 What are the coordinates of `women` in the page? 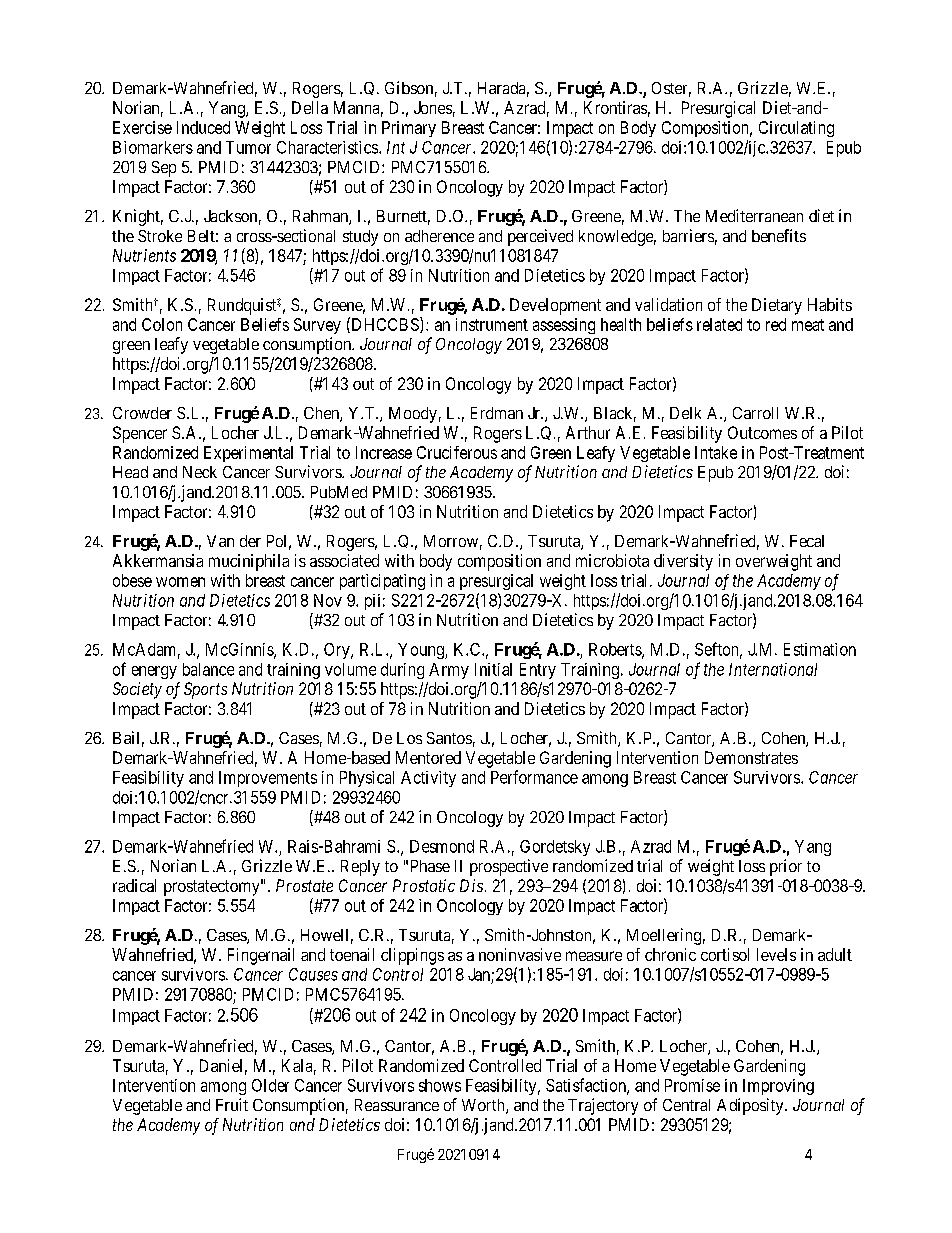 It's located at (180, 582).
